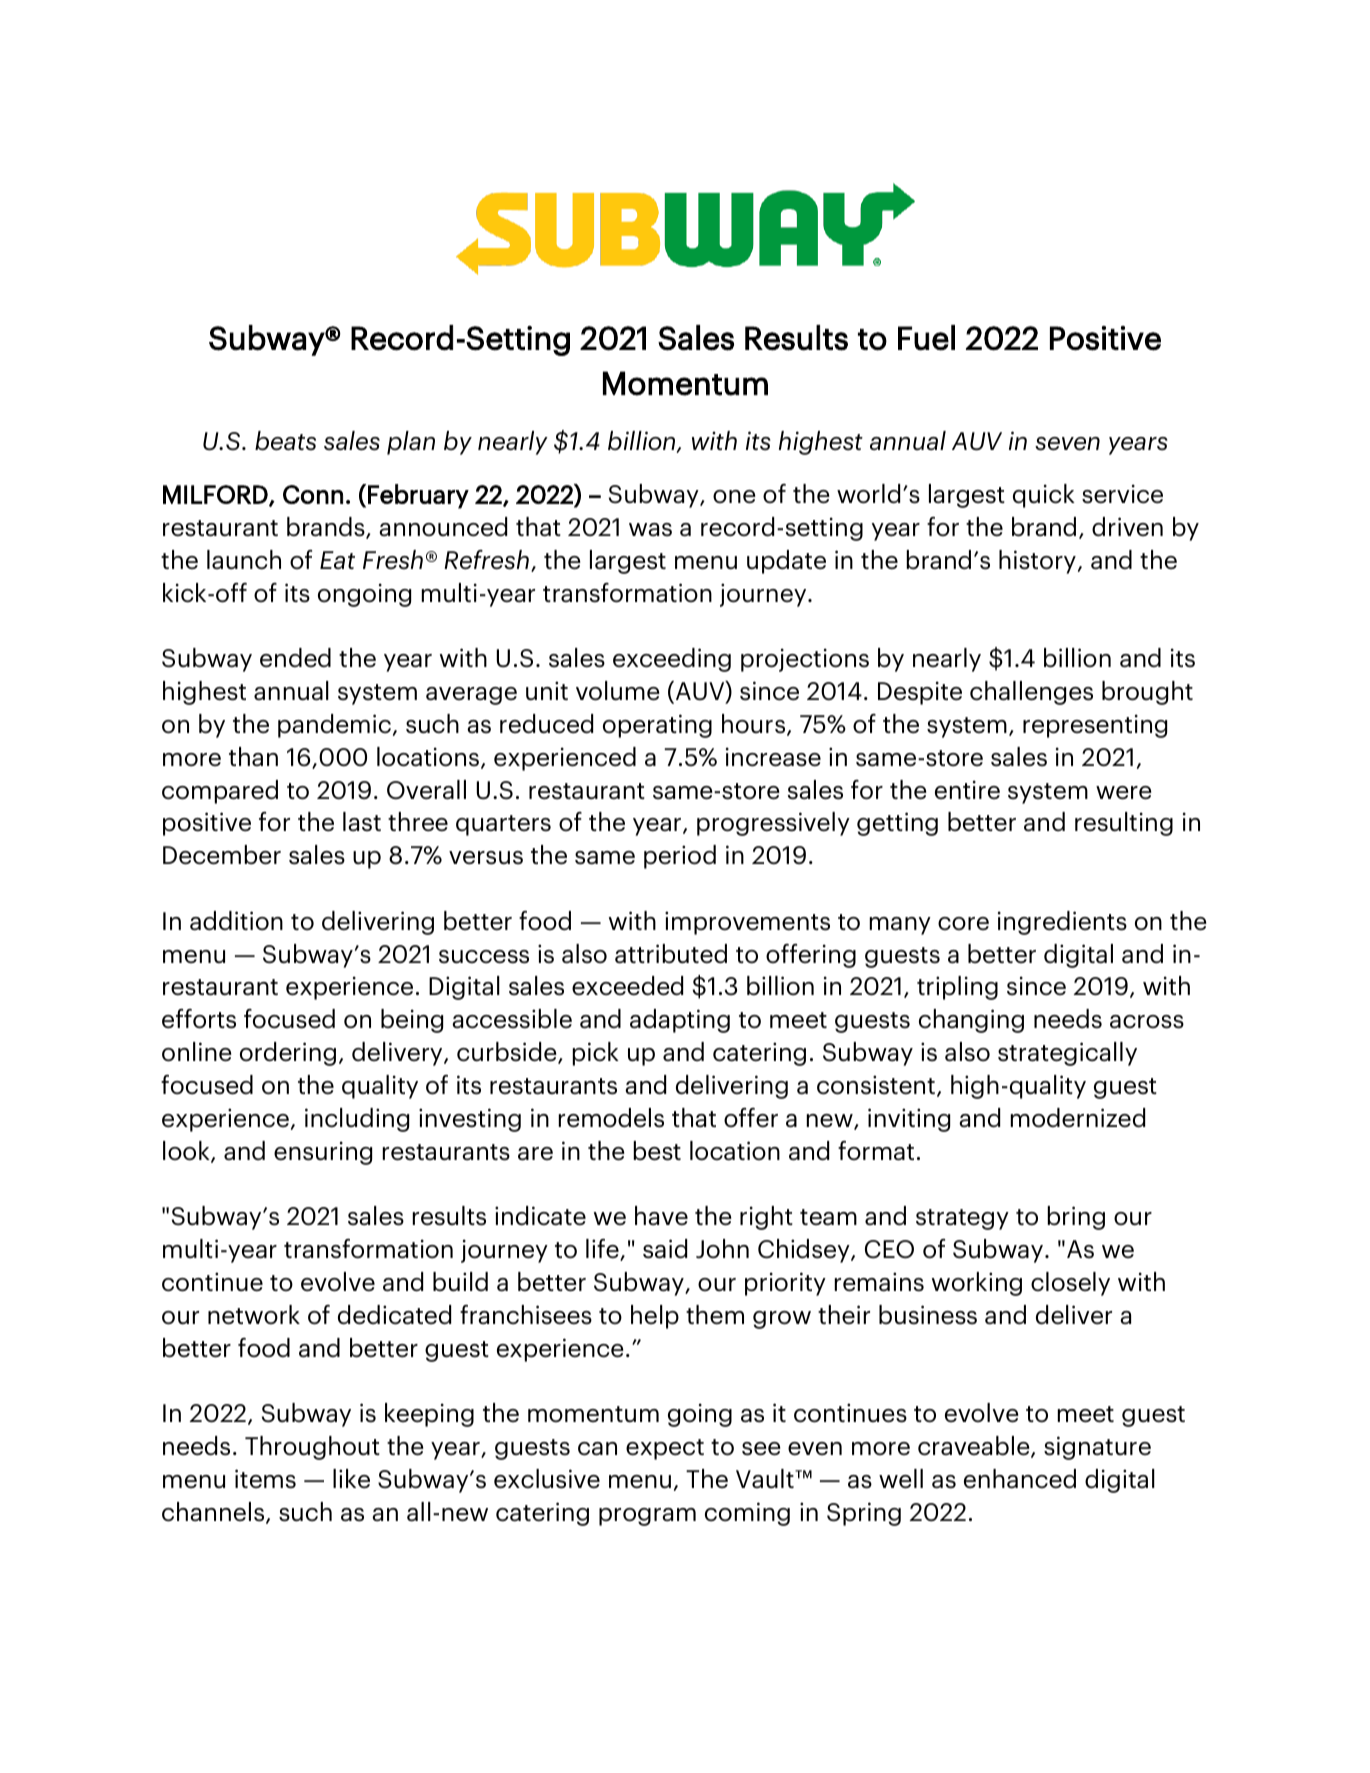 The image size is (1370, 1773). What do you see at coordinates (265, 1479) in the page?
I see `items` at bounding box center [265, 1479].
